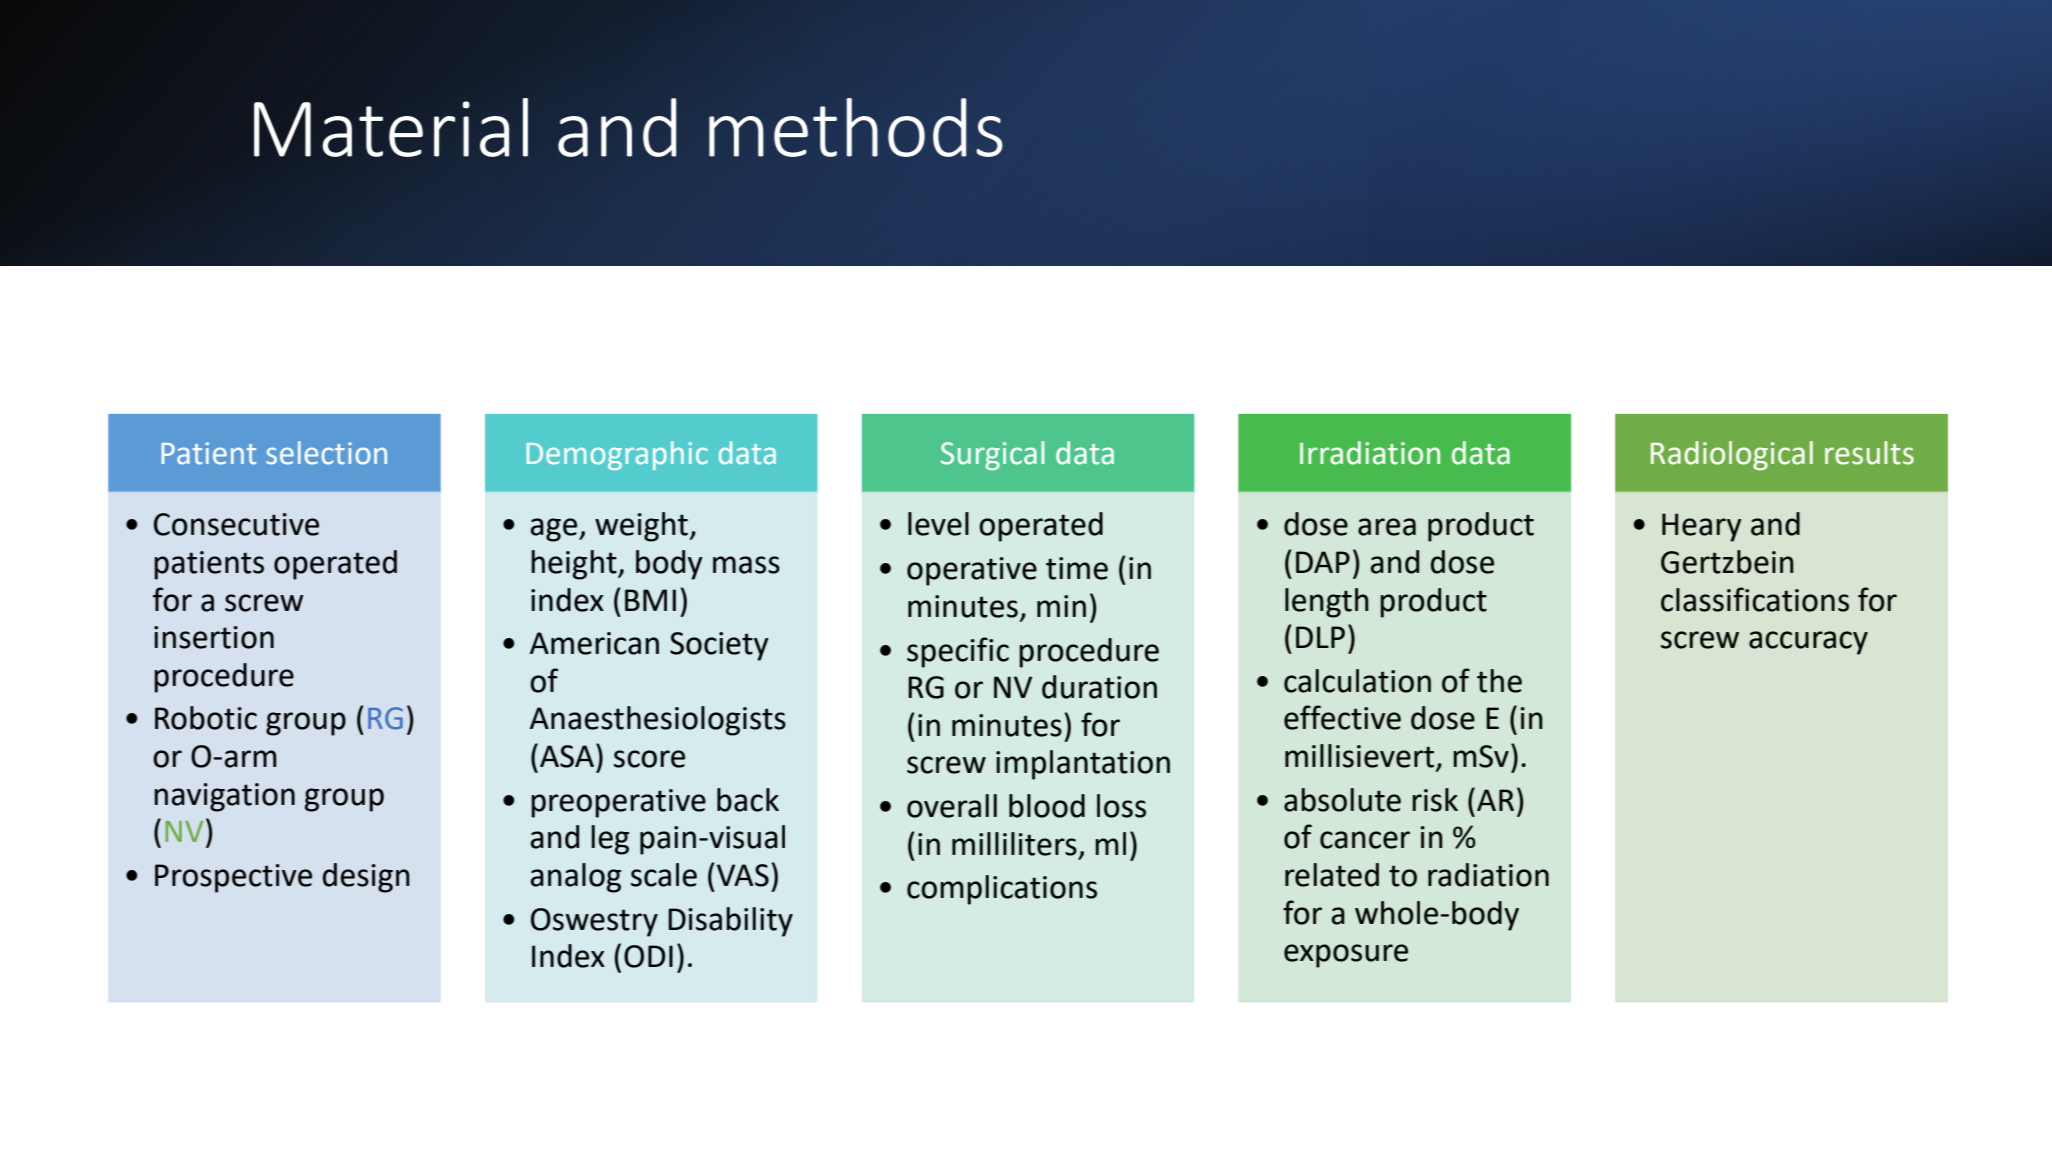 Image resolution: width=2052 pixels, height=1154 pixels. Describe the element at coordinates (1755, 599) in the document. I see `classifications` at that location.
